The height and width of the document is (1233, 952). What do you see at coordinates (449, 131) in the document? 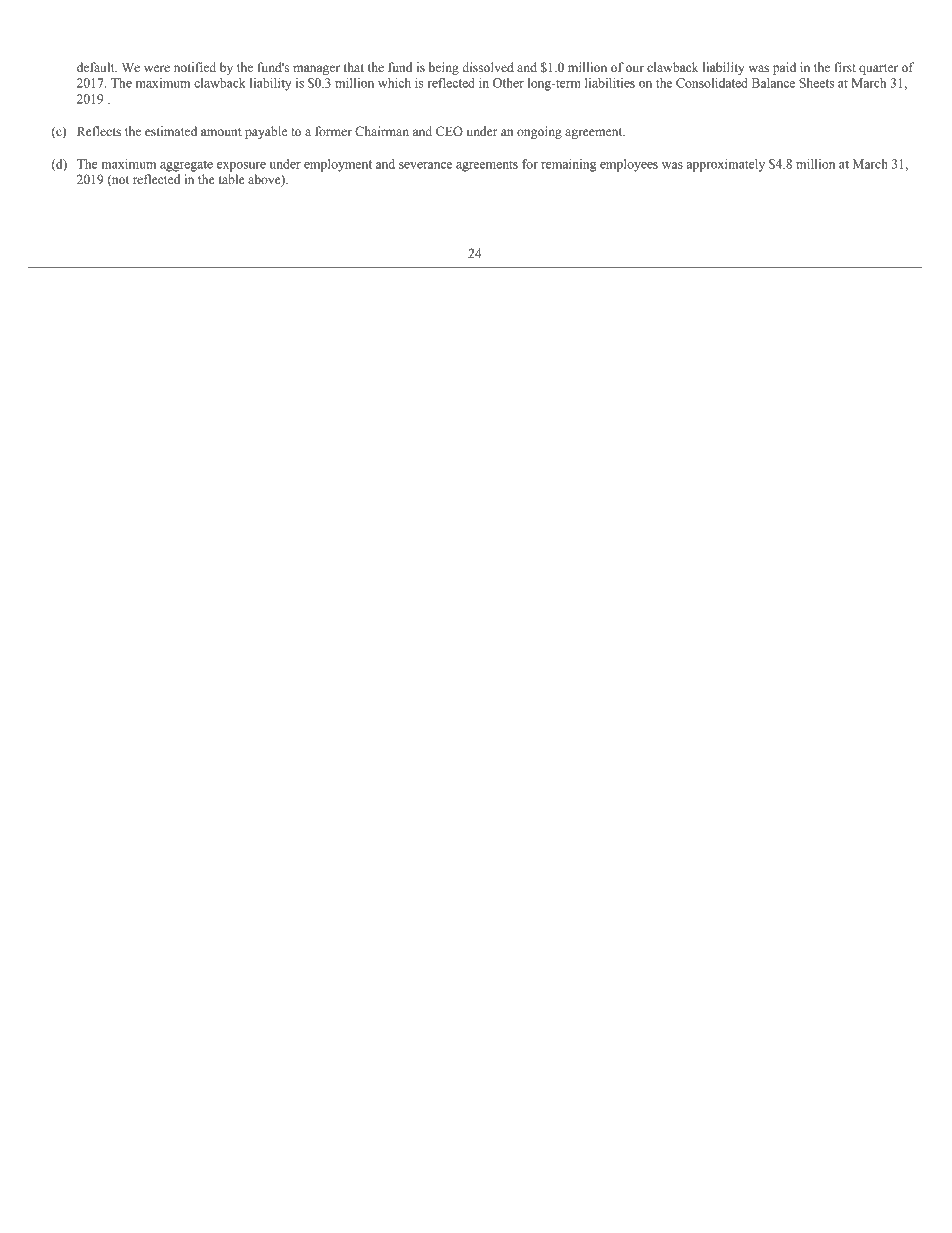
I see `CEO` at bounding box center [449, 131].
